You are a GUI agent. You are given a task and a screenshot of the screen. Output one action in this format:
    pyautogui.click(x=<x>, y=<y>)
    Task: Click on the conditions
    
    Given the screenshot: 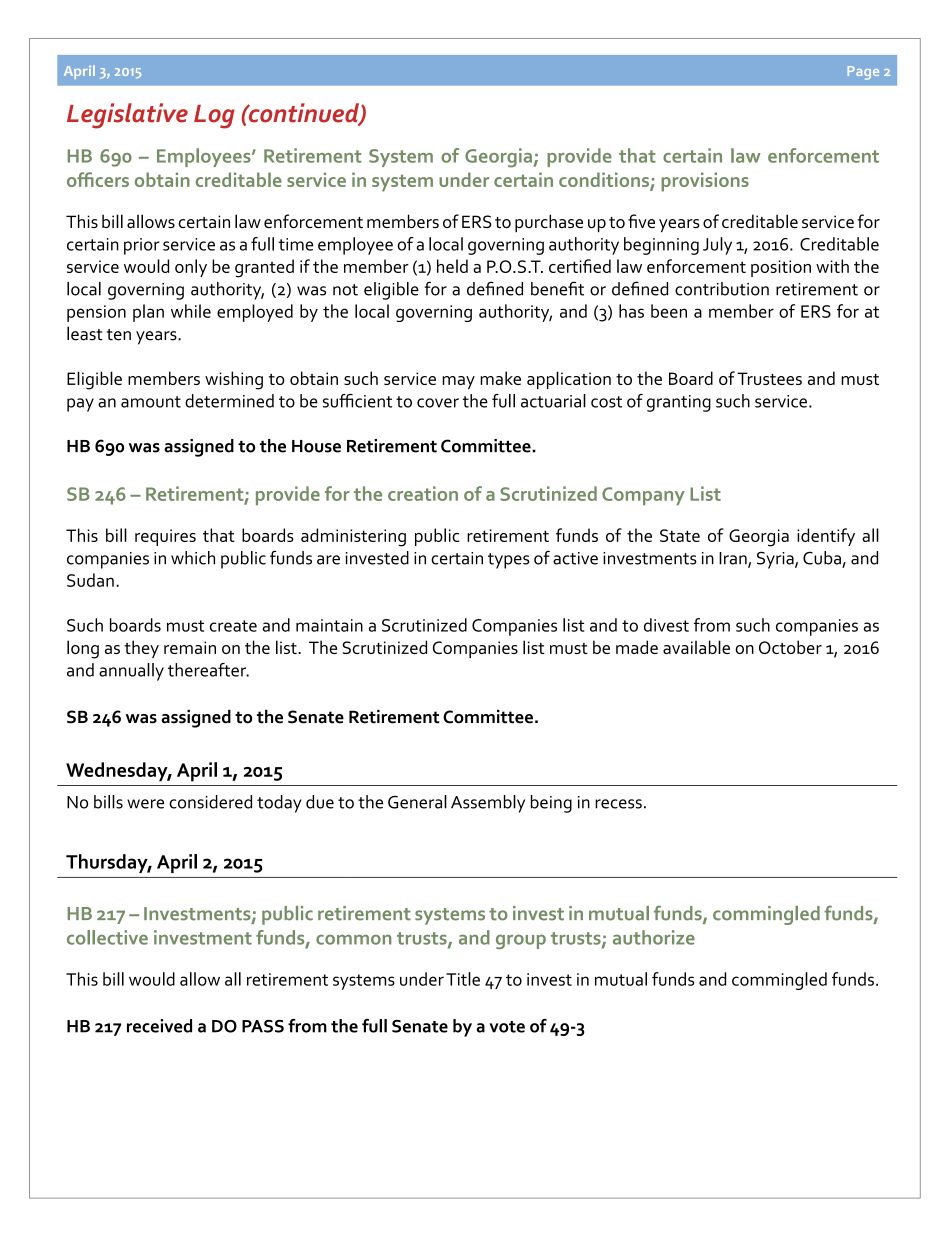 What is the action you would take?
    pyautogui.click(x=605, y=181)
